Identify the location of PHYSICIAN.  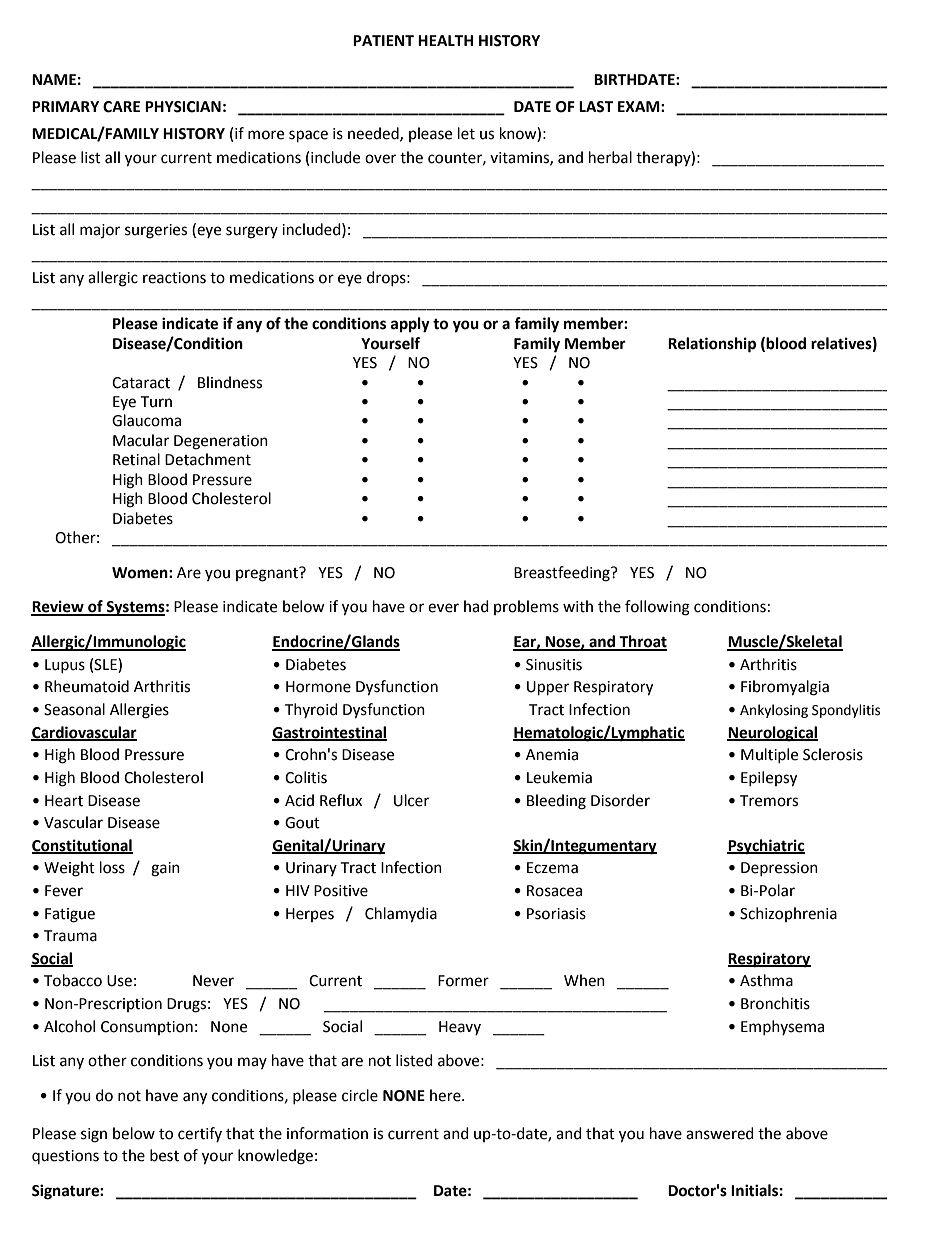
(183, 107).
